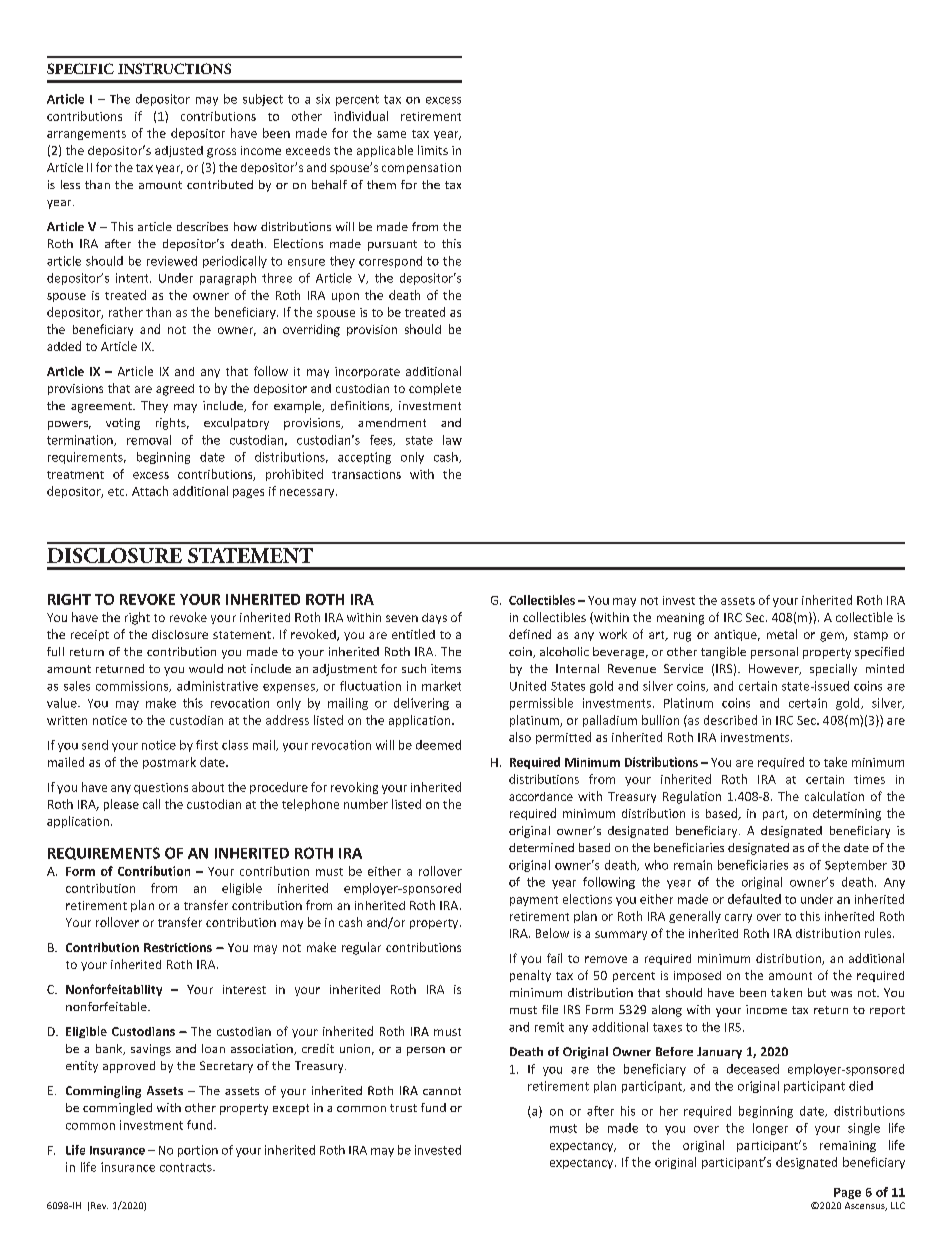  Describe the element at coordinates (834, 796) in the document. I see `calculation` at that location.
